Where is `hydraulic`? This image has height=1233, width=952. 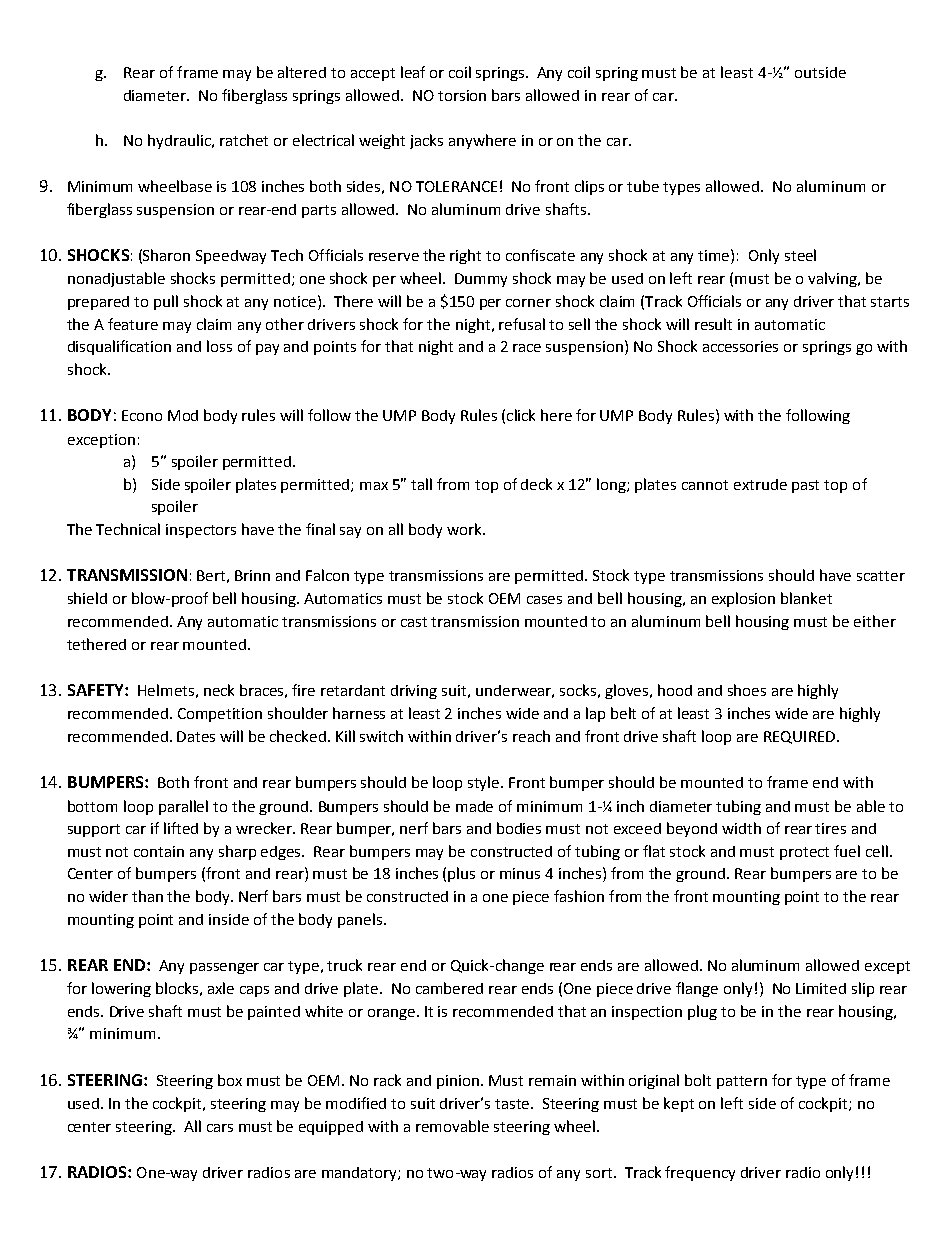
hydraulic is located at coordinates (180, 141).
